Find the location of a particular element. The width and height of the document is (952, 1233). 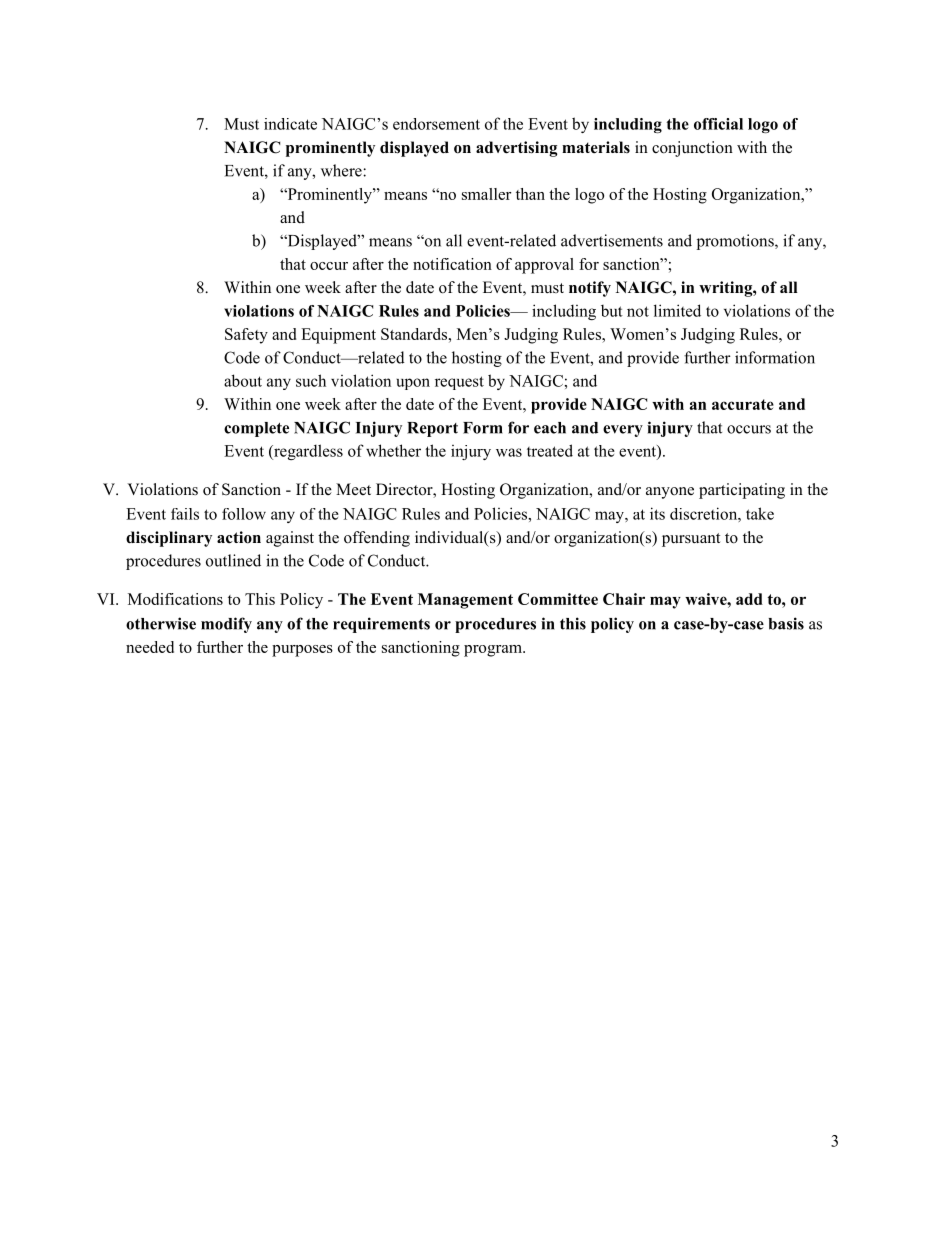

about is located at coordinates (243, 380).
